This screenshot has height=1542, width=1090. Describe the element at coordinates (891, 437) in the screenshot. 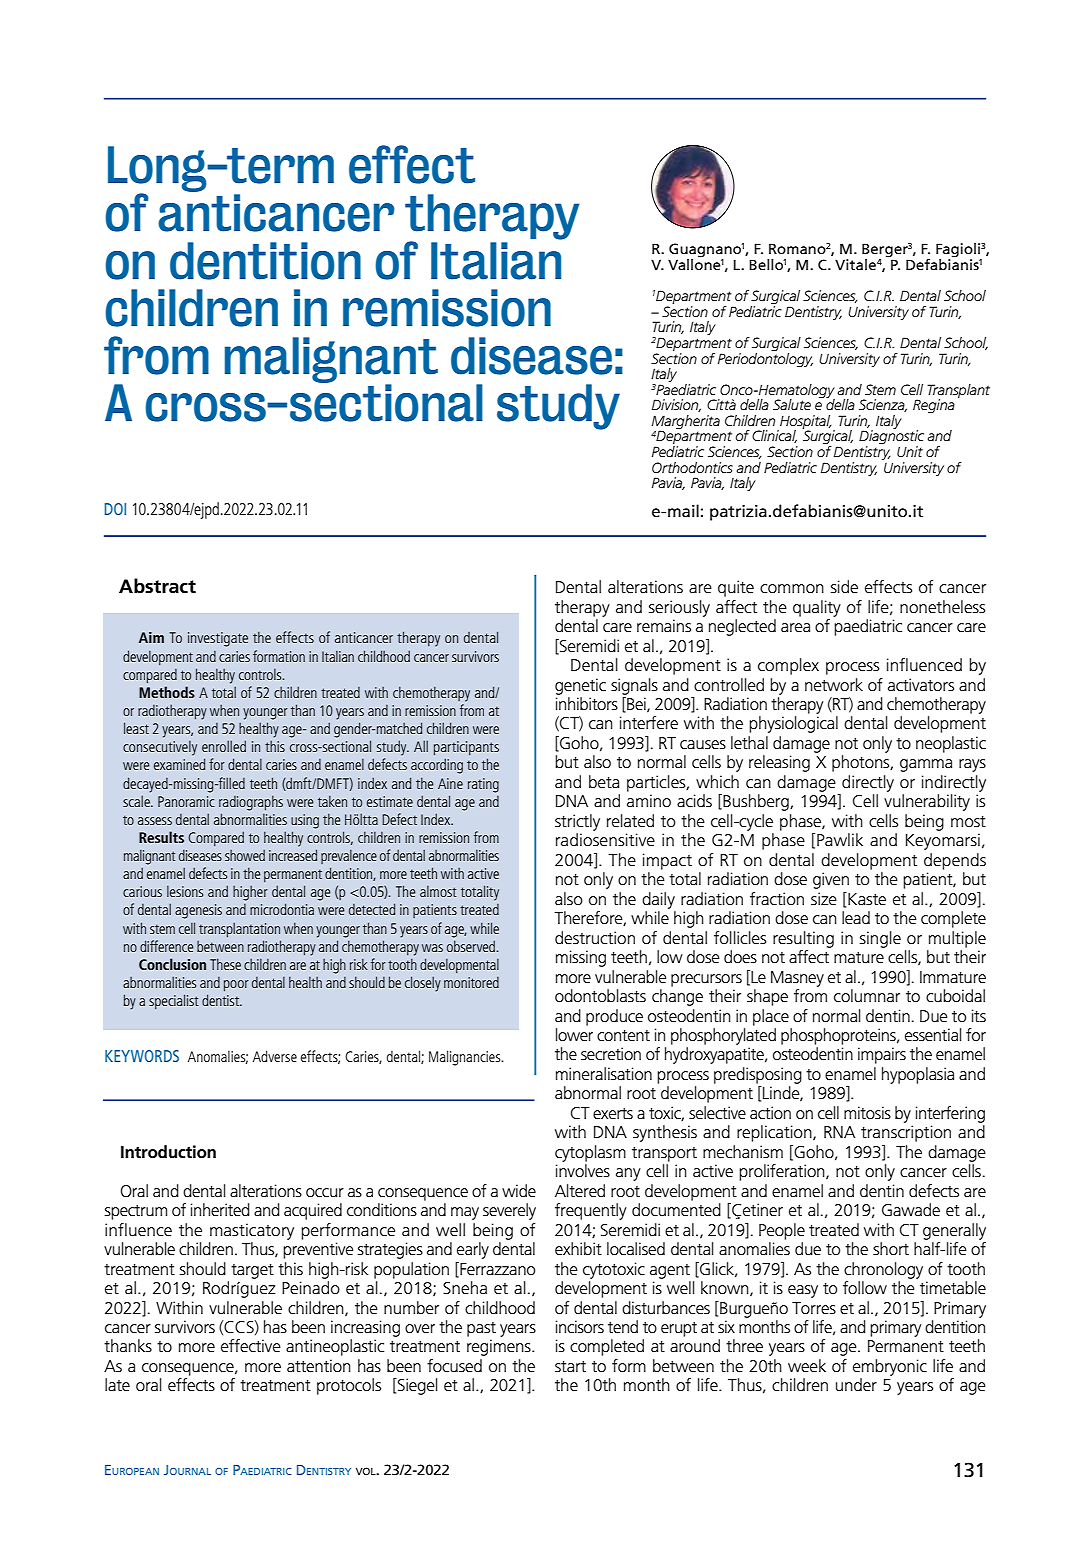

I see `Diagnostic` at that location.
